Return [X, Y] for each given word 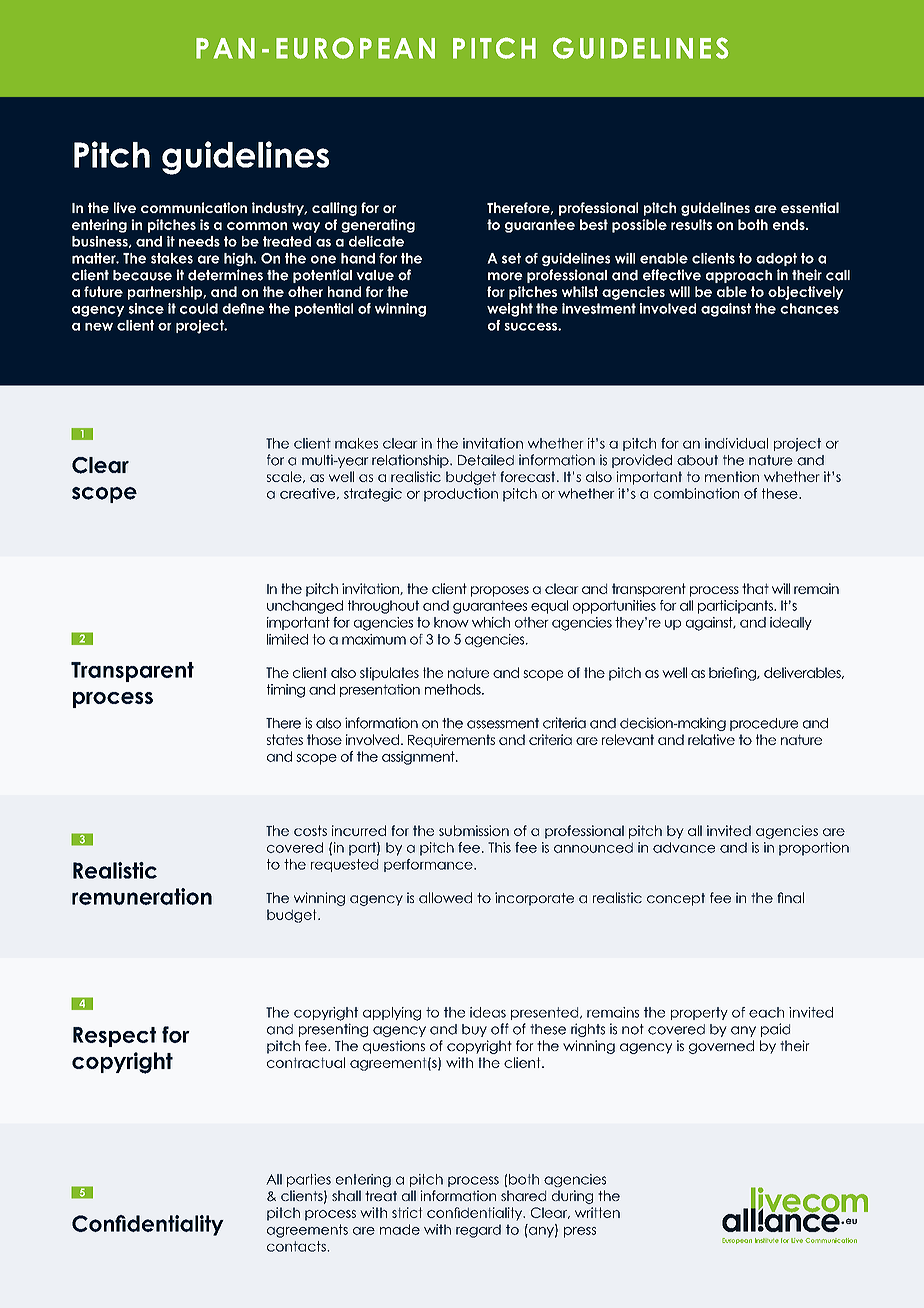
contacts [297, 1246]
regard [478, 1231]
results [691, 224]
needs [199, 241]
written [597, 1212]
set [511, 258]
